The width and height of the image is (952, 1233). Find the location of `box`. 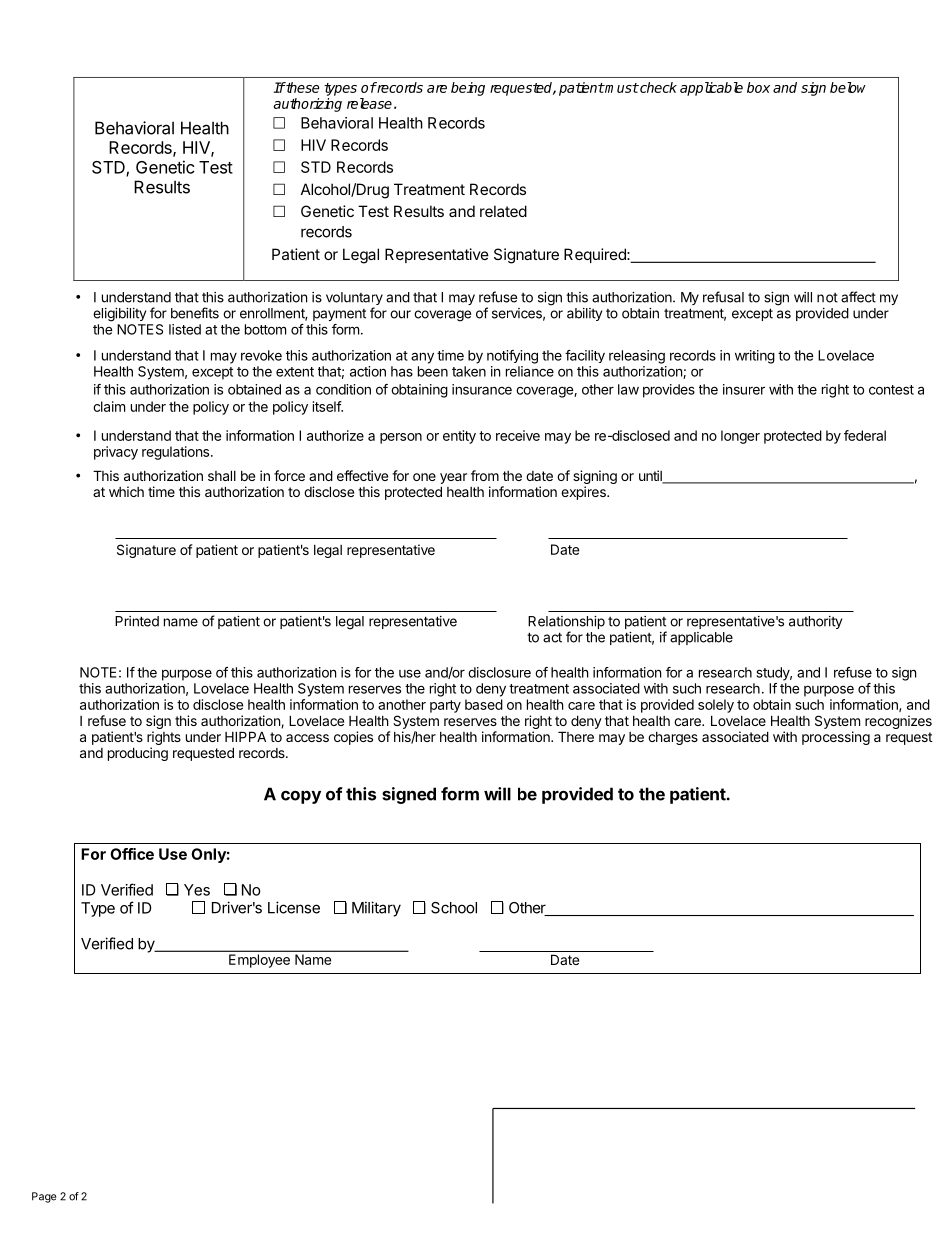

box is located at coordinates (758, 87).
